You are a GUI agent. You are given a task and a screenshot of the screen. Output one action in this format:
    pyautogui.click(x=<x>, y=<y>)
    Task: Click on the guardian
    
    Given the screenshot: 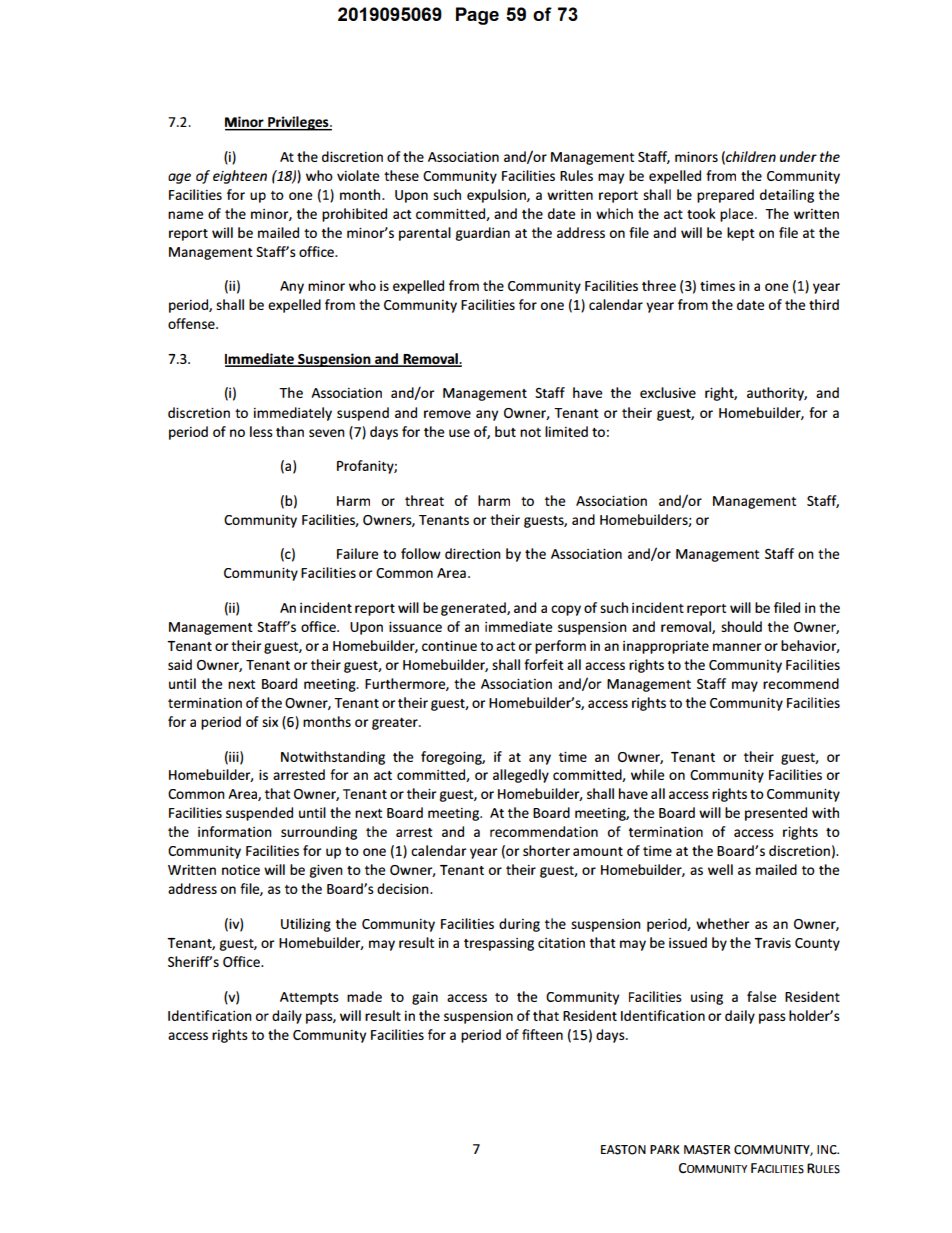 What is the action you would take?
    pyautogui.click(x=482, y=234)
